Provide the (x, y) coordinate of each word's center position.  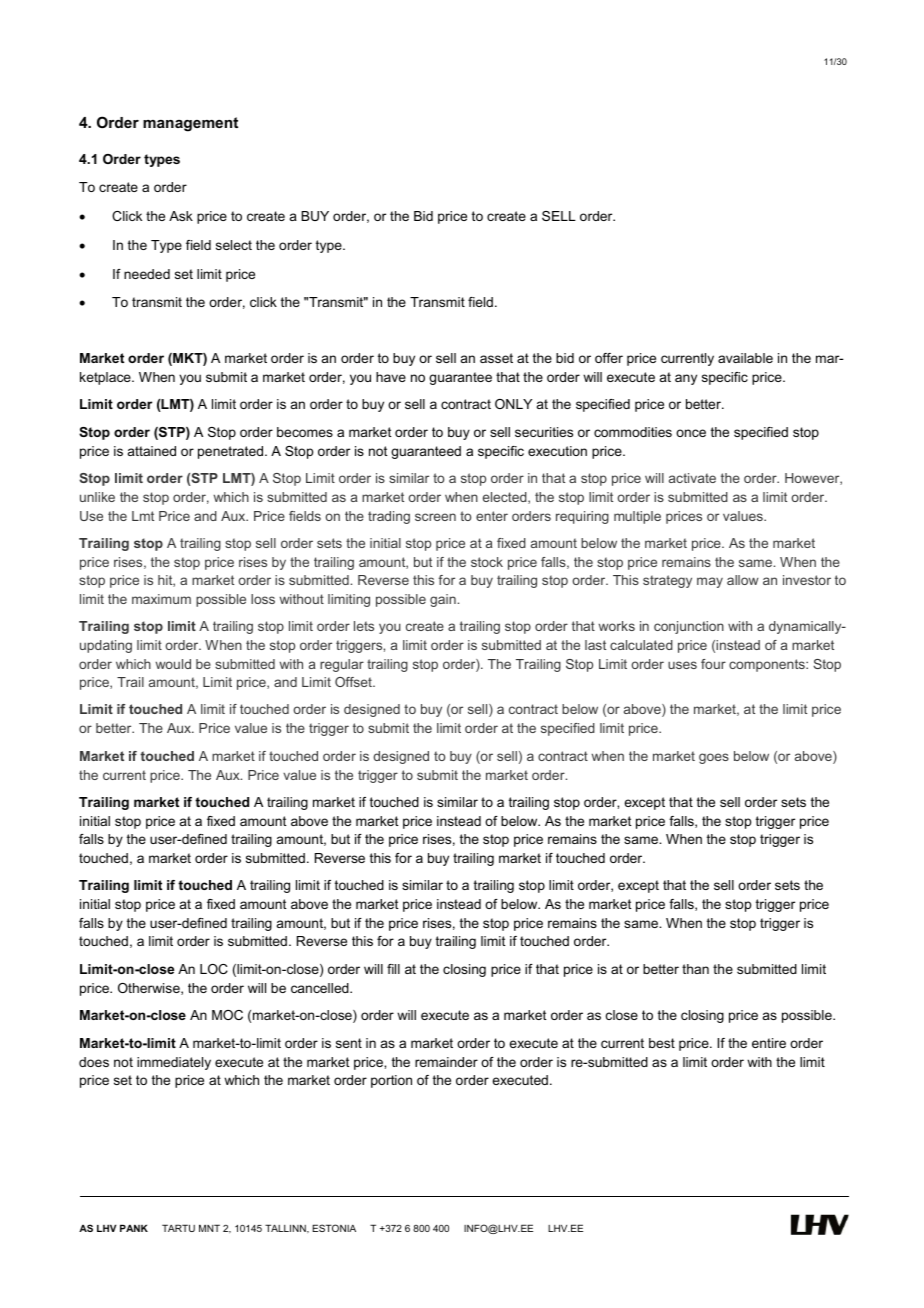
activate (692, 478)
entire (769, 1043)
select (234, 245)
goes (714, 758)
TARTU (178, 1228)
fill (393, 969)
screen (435, 517)
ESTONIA (334, 1228)
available (745, 358)
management (190, 124)
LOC (214, 969)
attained (152, 451)
